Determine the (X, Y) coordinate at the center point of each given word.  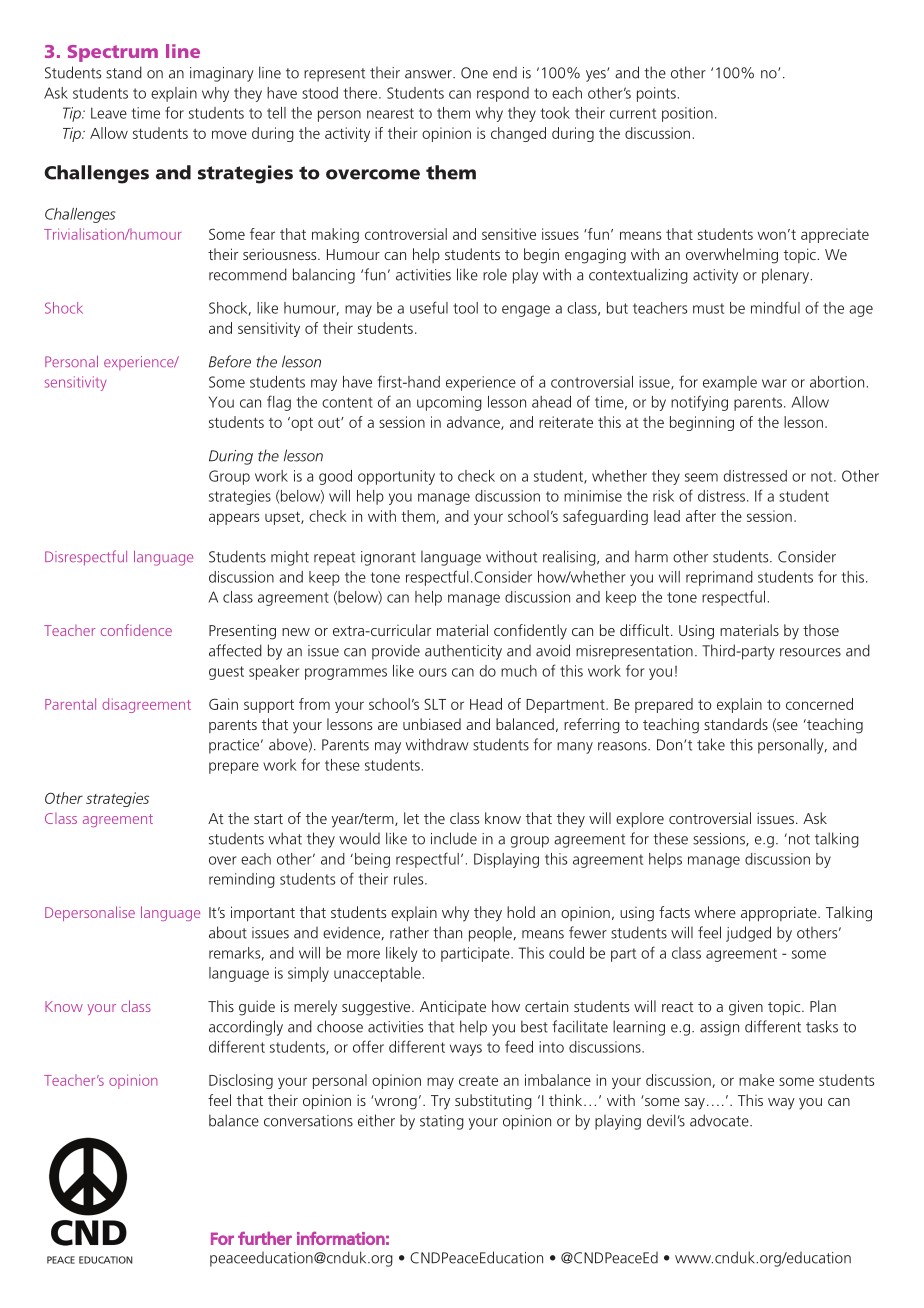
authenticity (463, 652)
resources (810, 652)
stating (442, 1122)
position (687, 114)
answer (429, 74)
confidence (136, 630)
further (265, 1238)
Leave (109, 113)
